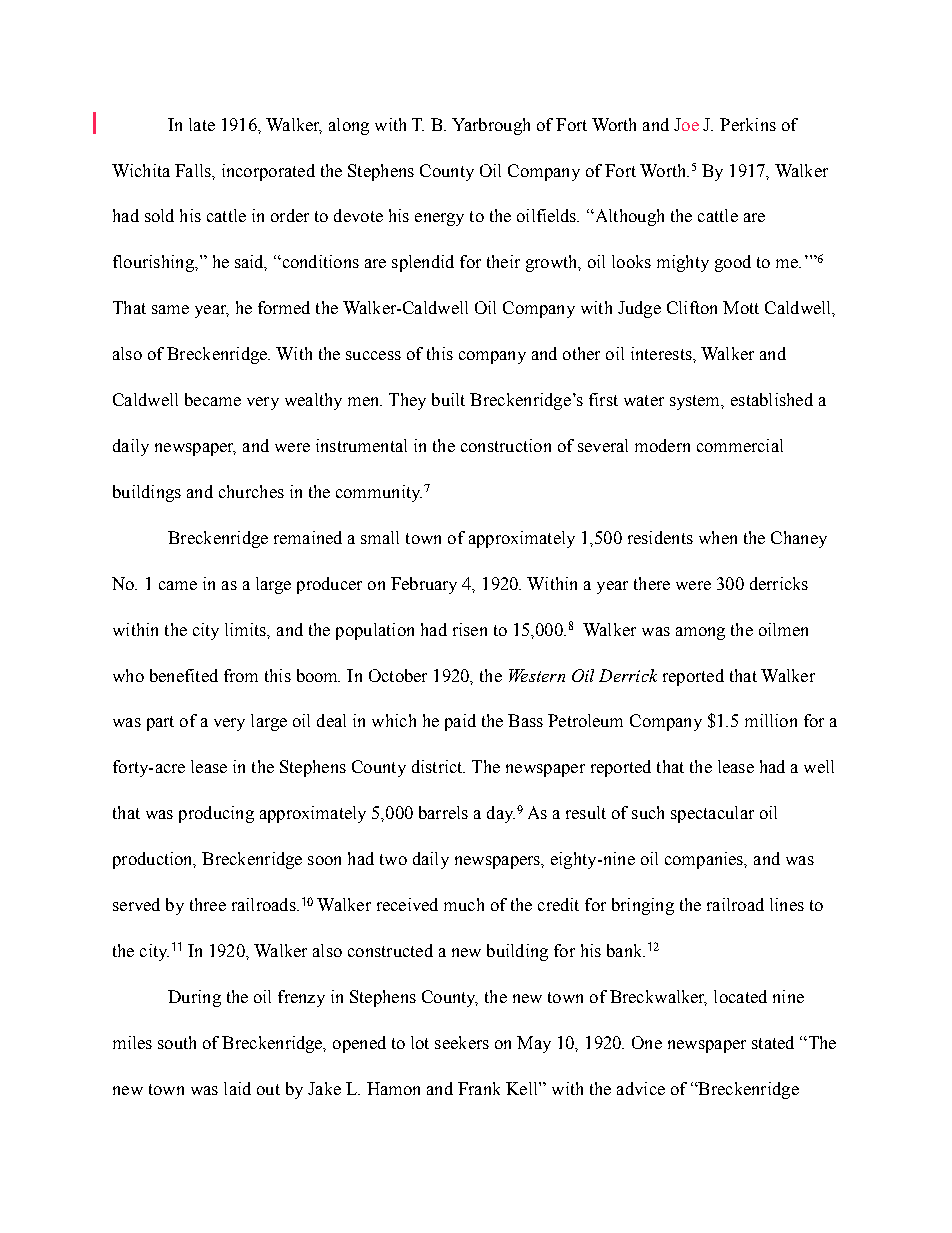 The image size is (952, 1233). I want to click on Perkins, so click(748, 124).
